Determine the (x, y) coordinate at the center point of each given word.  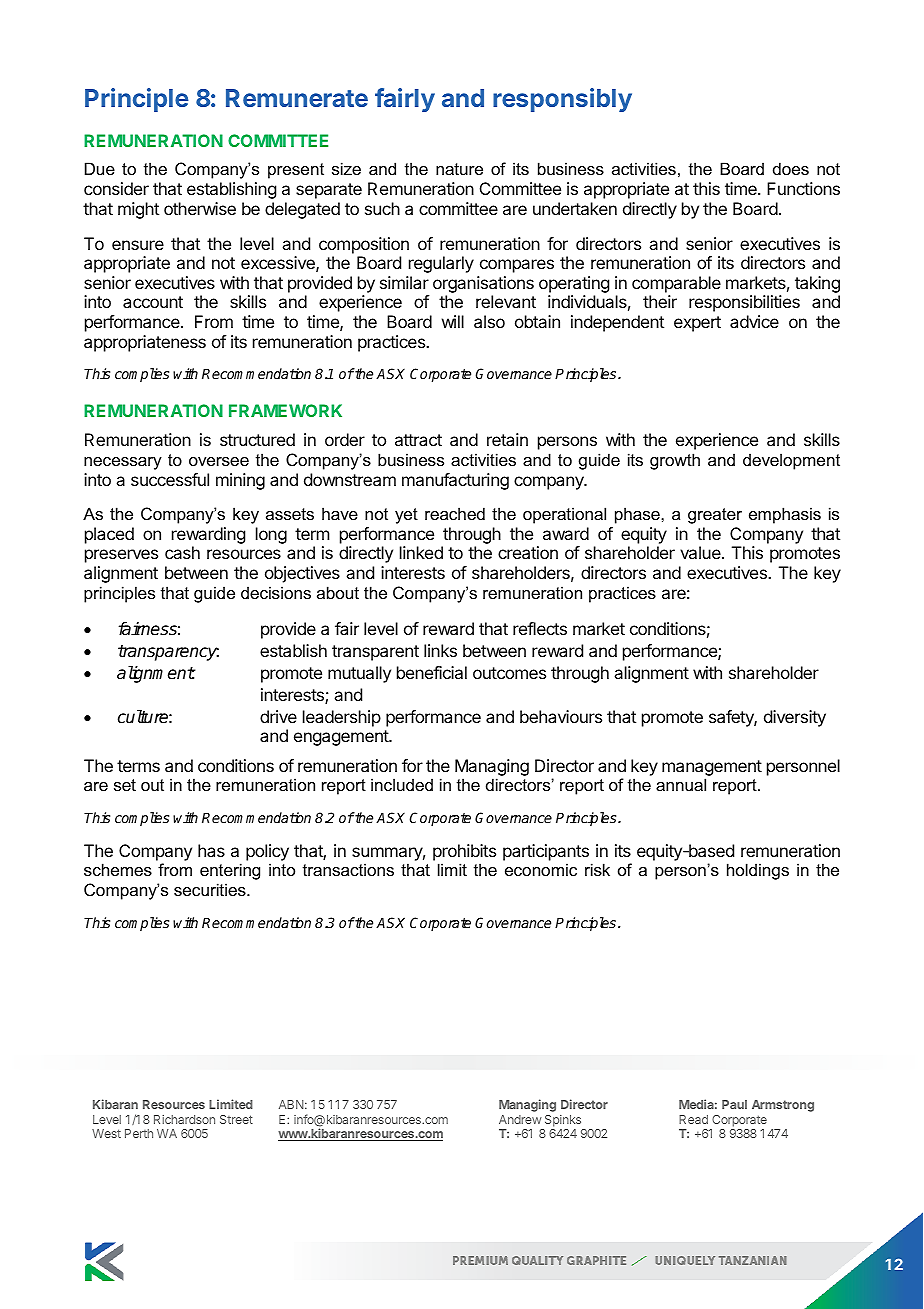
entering (230, 871)
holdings (758, 871)
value (701, 552)
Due (100, 168)
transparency (168, 653)
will (453, 321)
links (440, 650)
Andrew (520, 1119)
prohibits (464, 852)
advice (754, 321)
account (153, 302)
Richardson (184, 1119)
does (791, 168)
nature (459, 169)
